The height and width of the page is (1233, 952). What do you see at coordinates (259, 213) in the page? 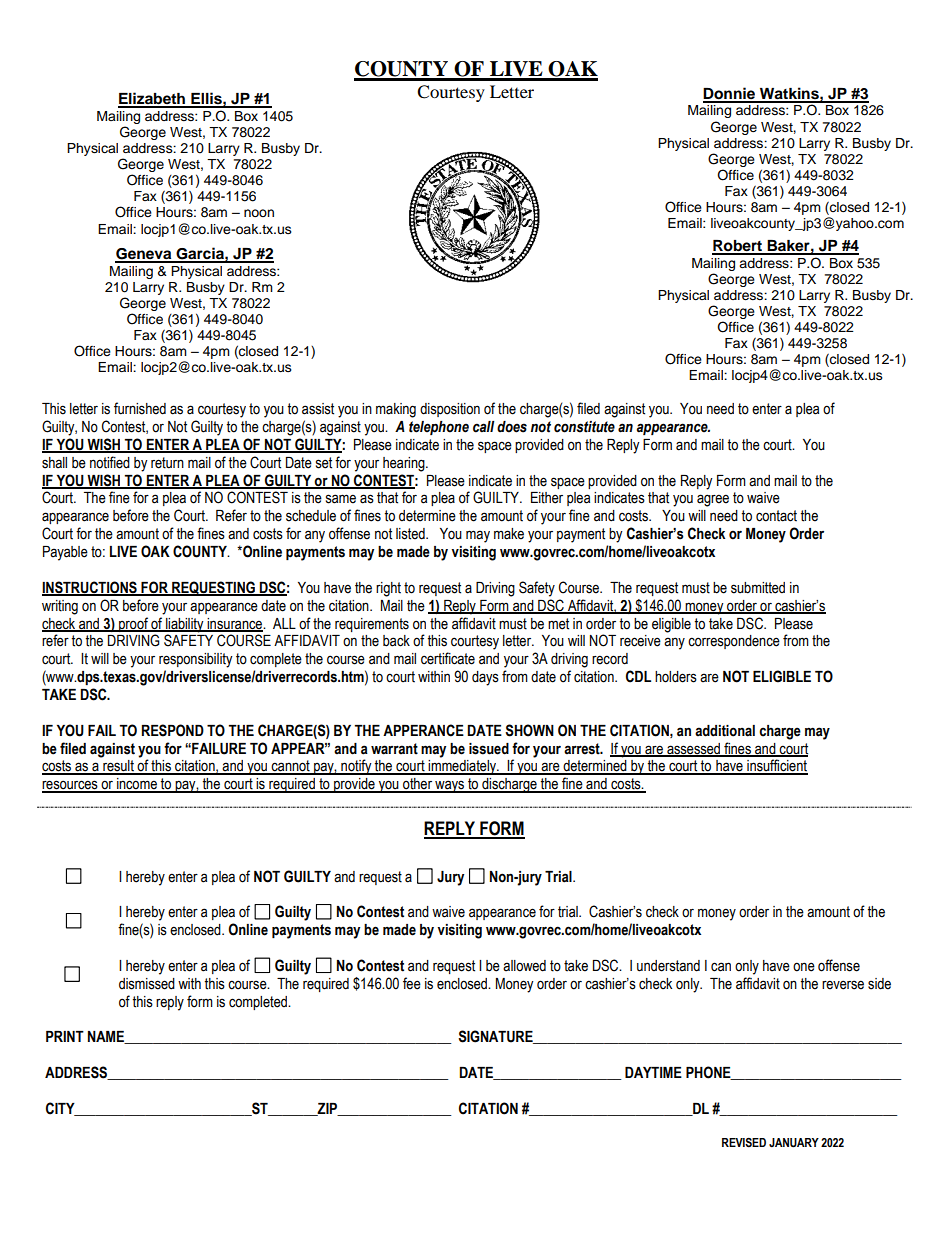
I see `noon` at bounding box center [259, 213].
